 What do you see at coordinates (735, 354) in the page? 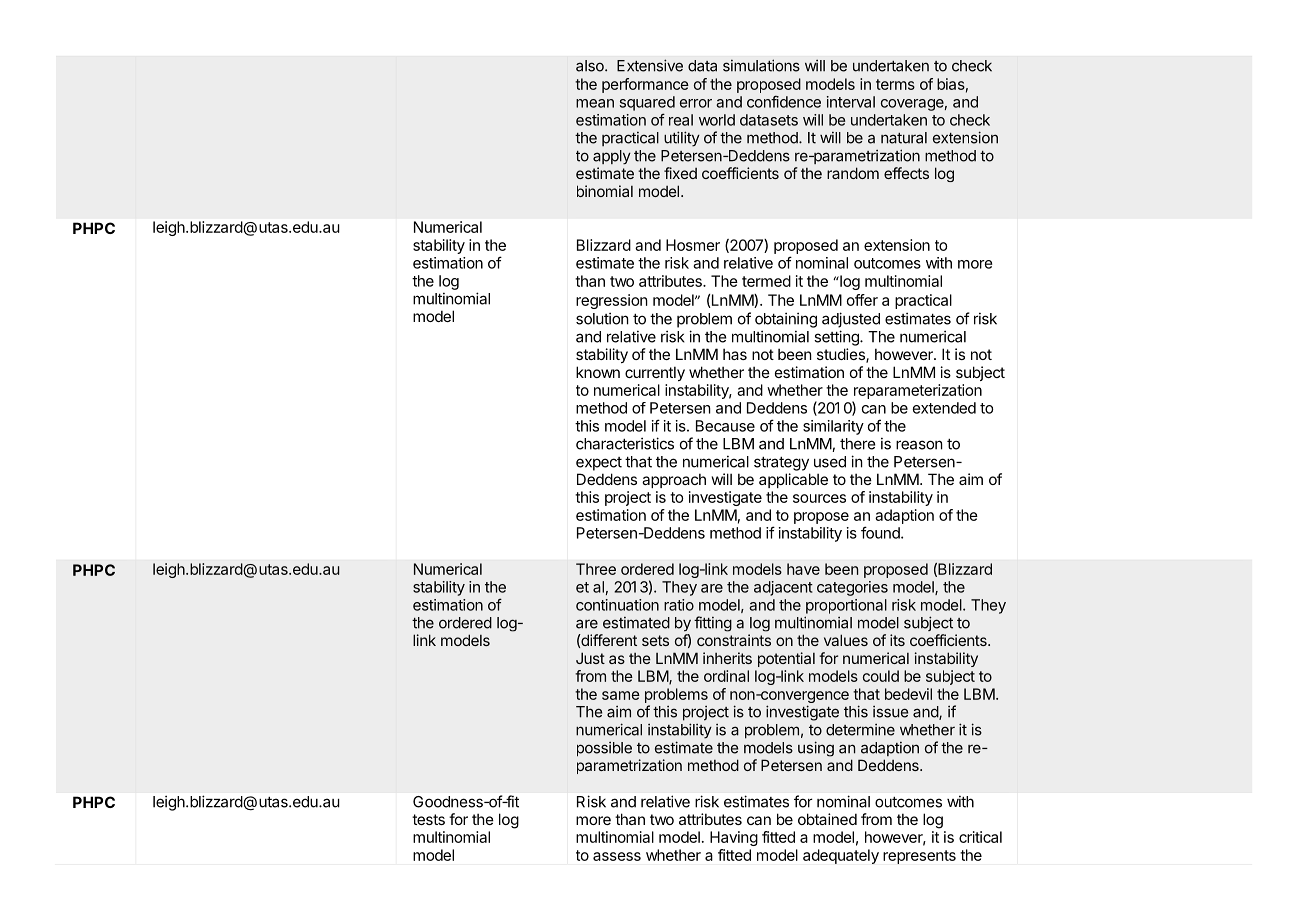
I see `has` at bounding box center [735, 354].
